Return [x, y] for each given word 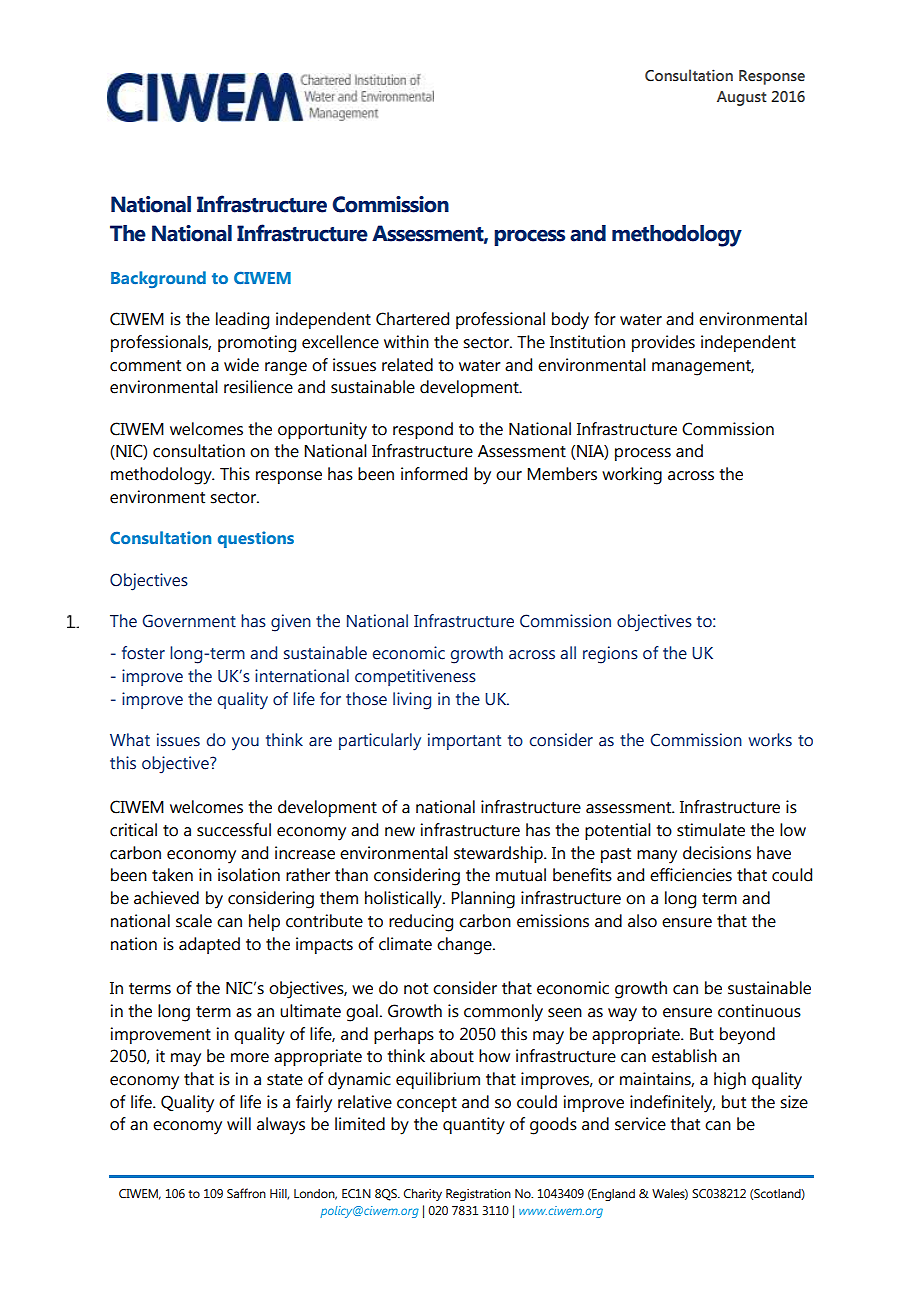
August [742, 98]
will [239, 1123]
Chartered [412, 319]
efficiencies [691, 875]
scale [194, 921]
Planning [483, 900]
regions [610, 655]
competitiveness [415, 677]
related [407, 365]
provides [663, 343]
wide [241, 365]
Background [158, 279]
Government [189, 621]
